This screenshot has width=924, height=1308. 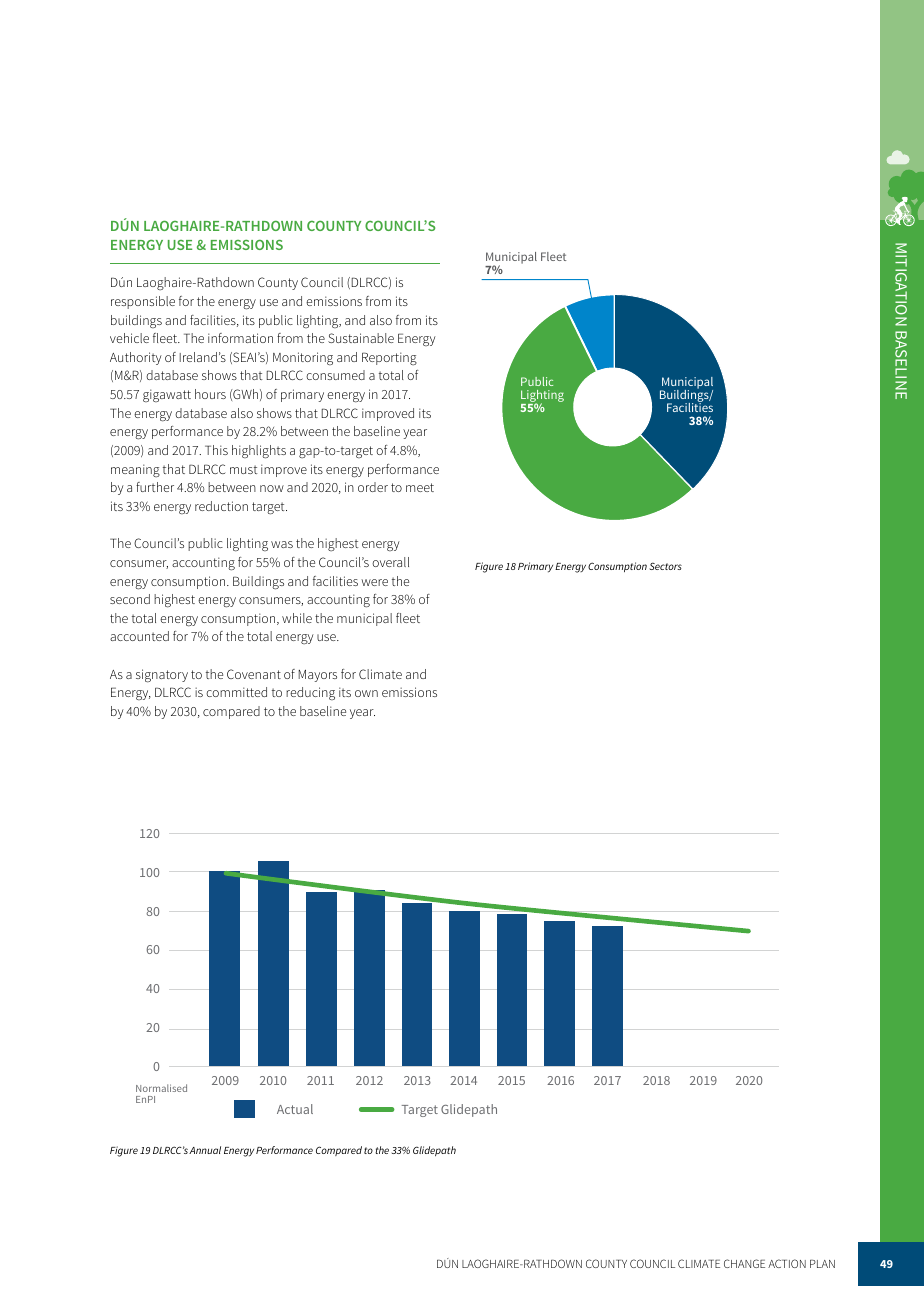 What do you see at coordinates (374, 582) in the screenshot?
I see `were` at bounding box center [374, 582].
